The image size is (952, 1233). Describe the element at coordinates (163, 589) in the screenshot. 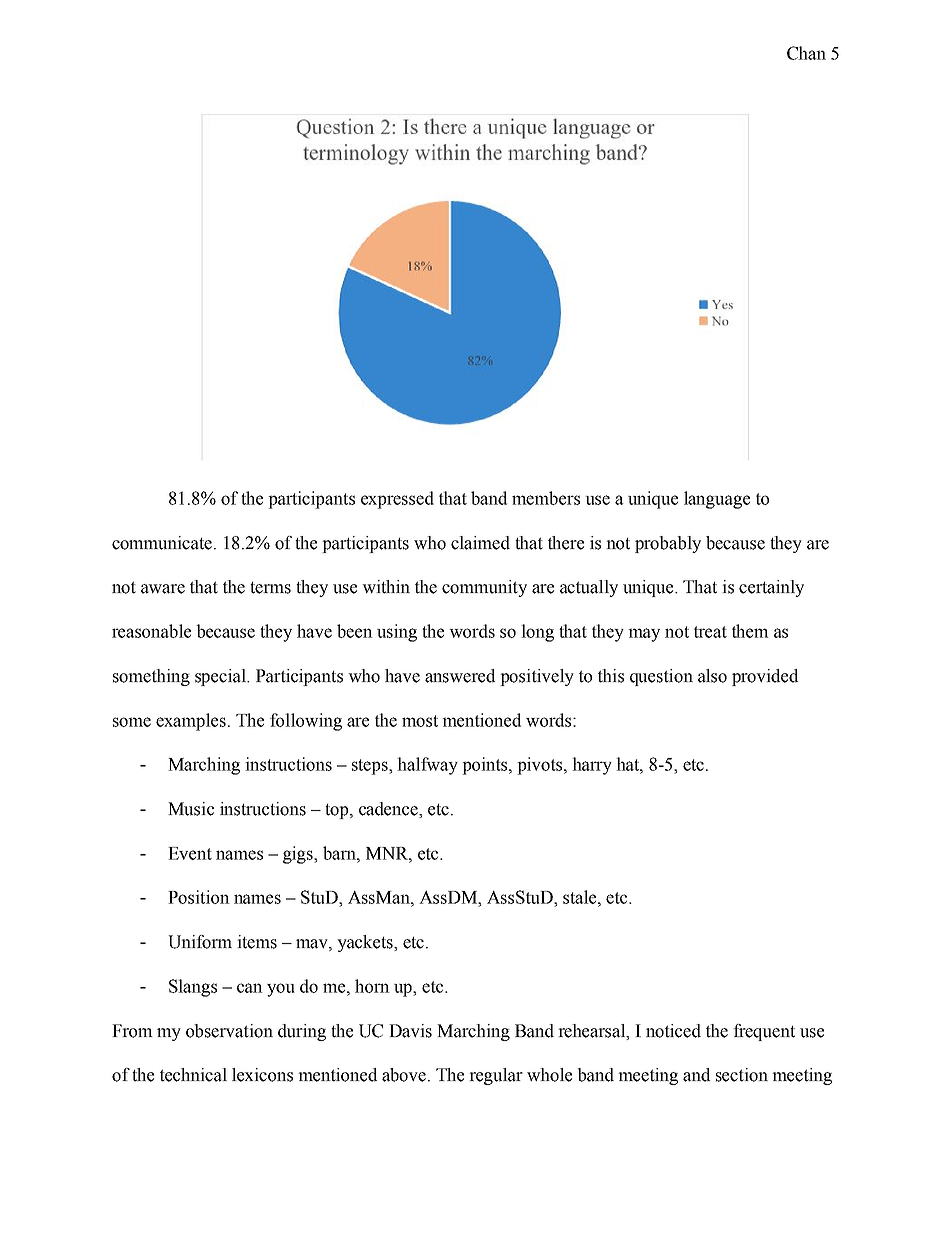

I see `aware` at that location.
